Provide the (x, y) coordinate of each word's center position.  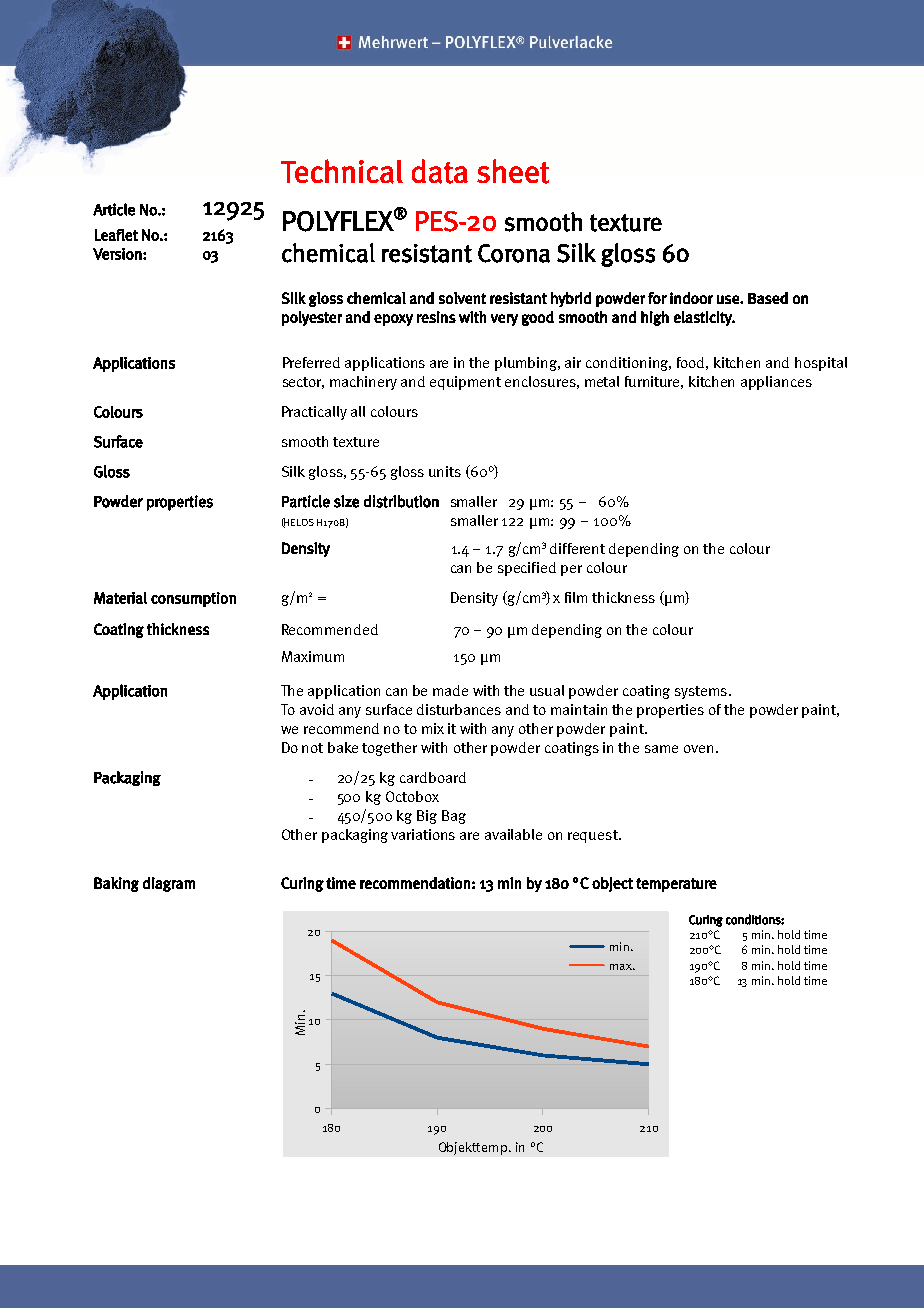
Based (768, 298)
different (577, 548)
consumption (193, 599)
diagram (169, 884)
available (513, 834)
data (440, 171)
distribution (401, 501)
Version (118, 254)
